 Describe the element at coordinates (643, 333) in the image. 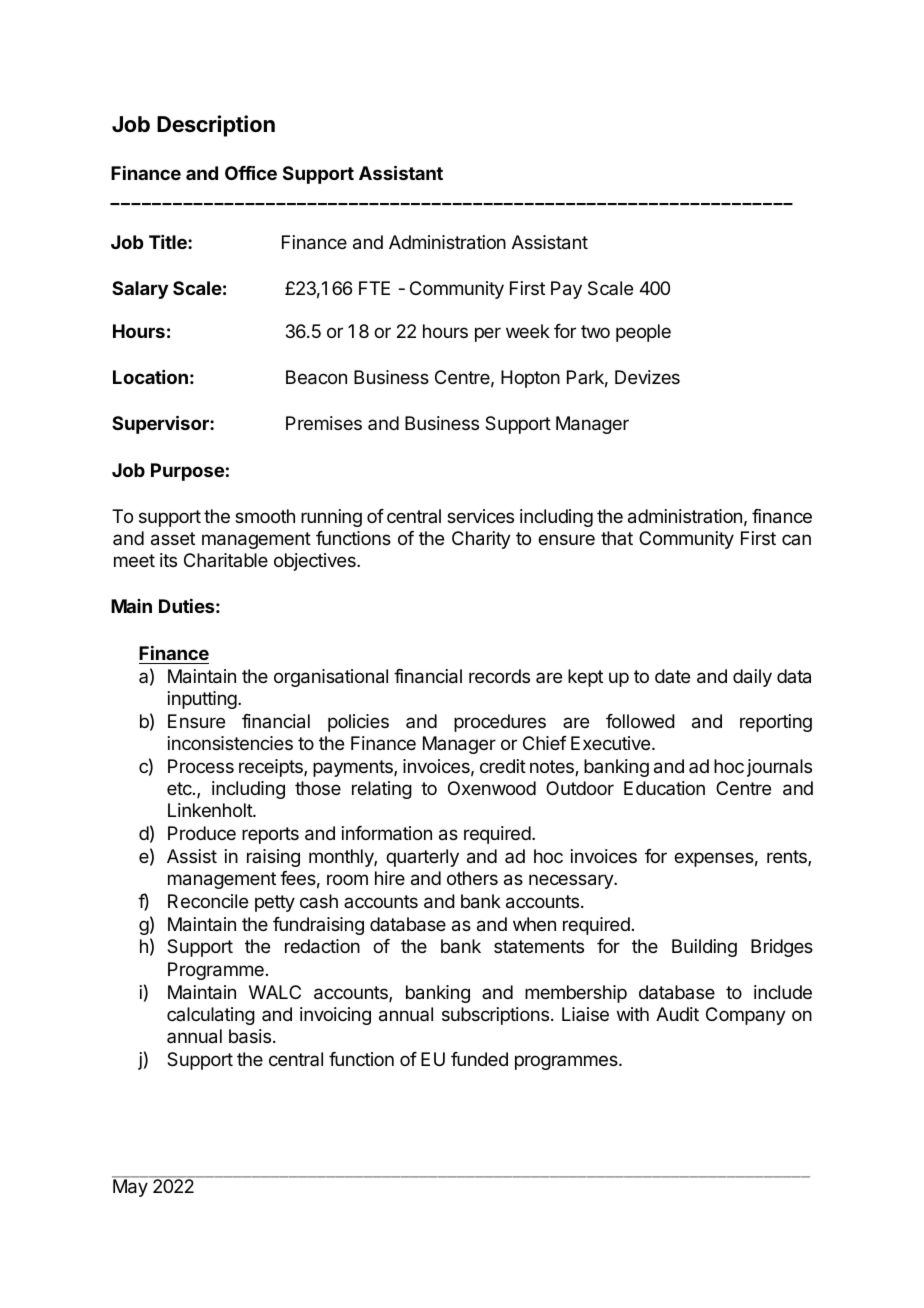

I see `people` at that location.
